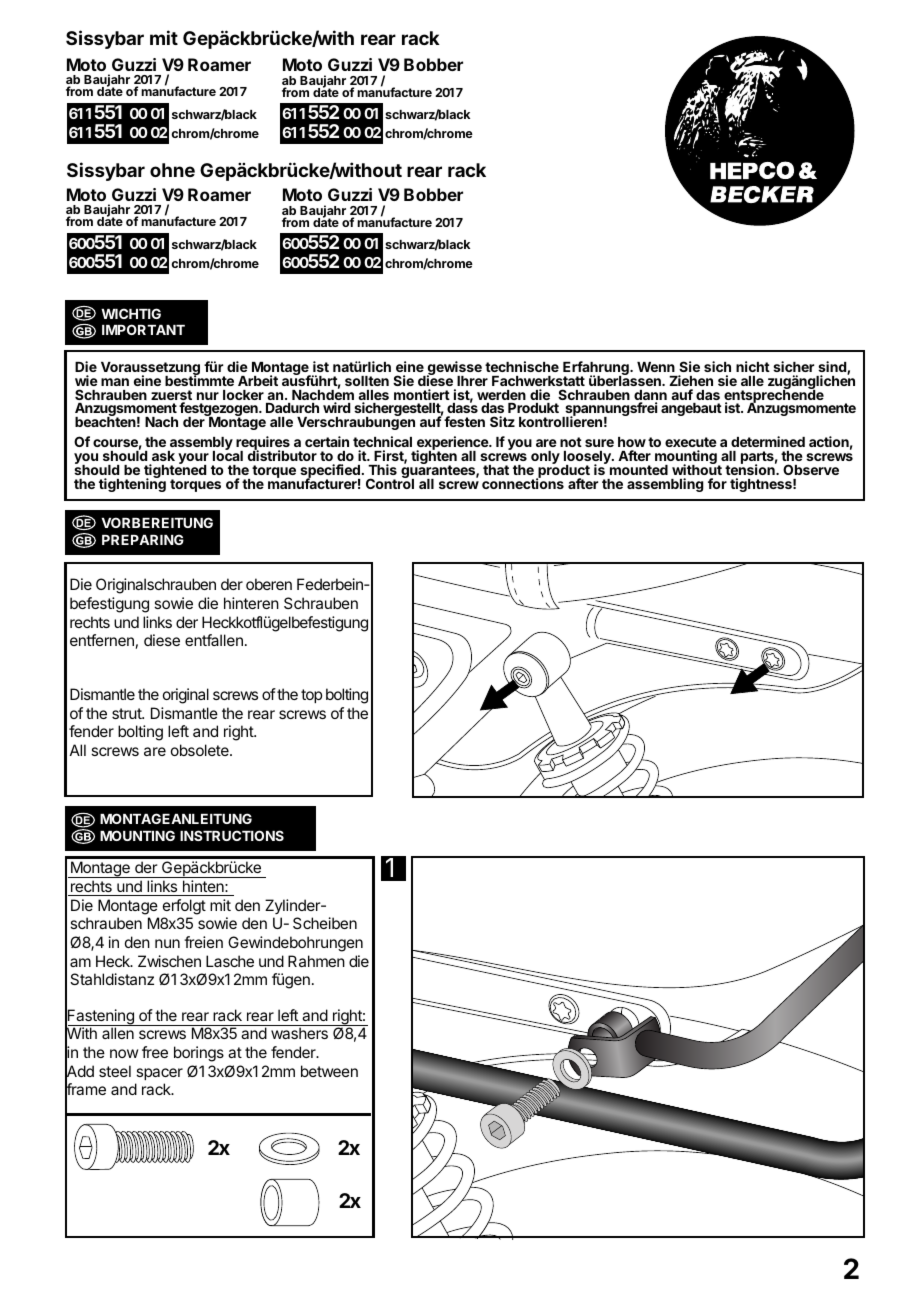 This screenshot has height=1307, width=924. Describe the element at coordinates (127, 713) in the screenshot. I see `strut` at that location.
